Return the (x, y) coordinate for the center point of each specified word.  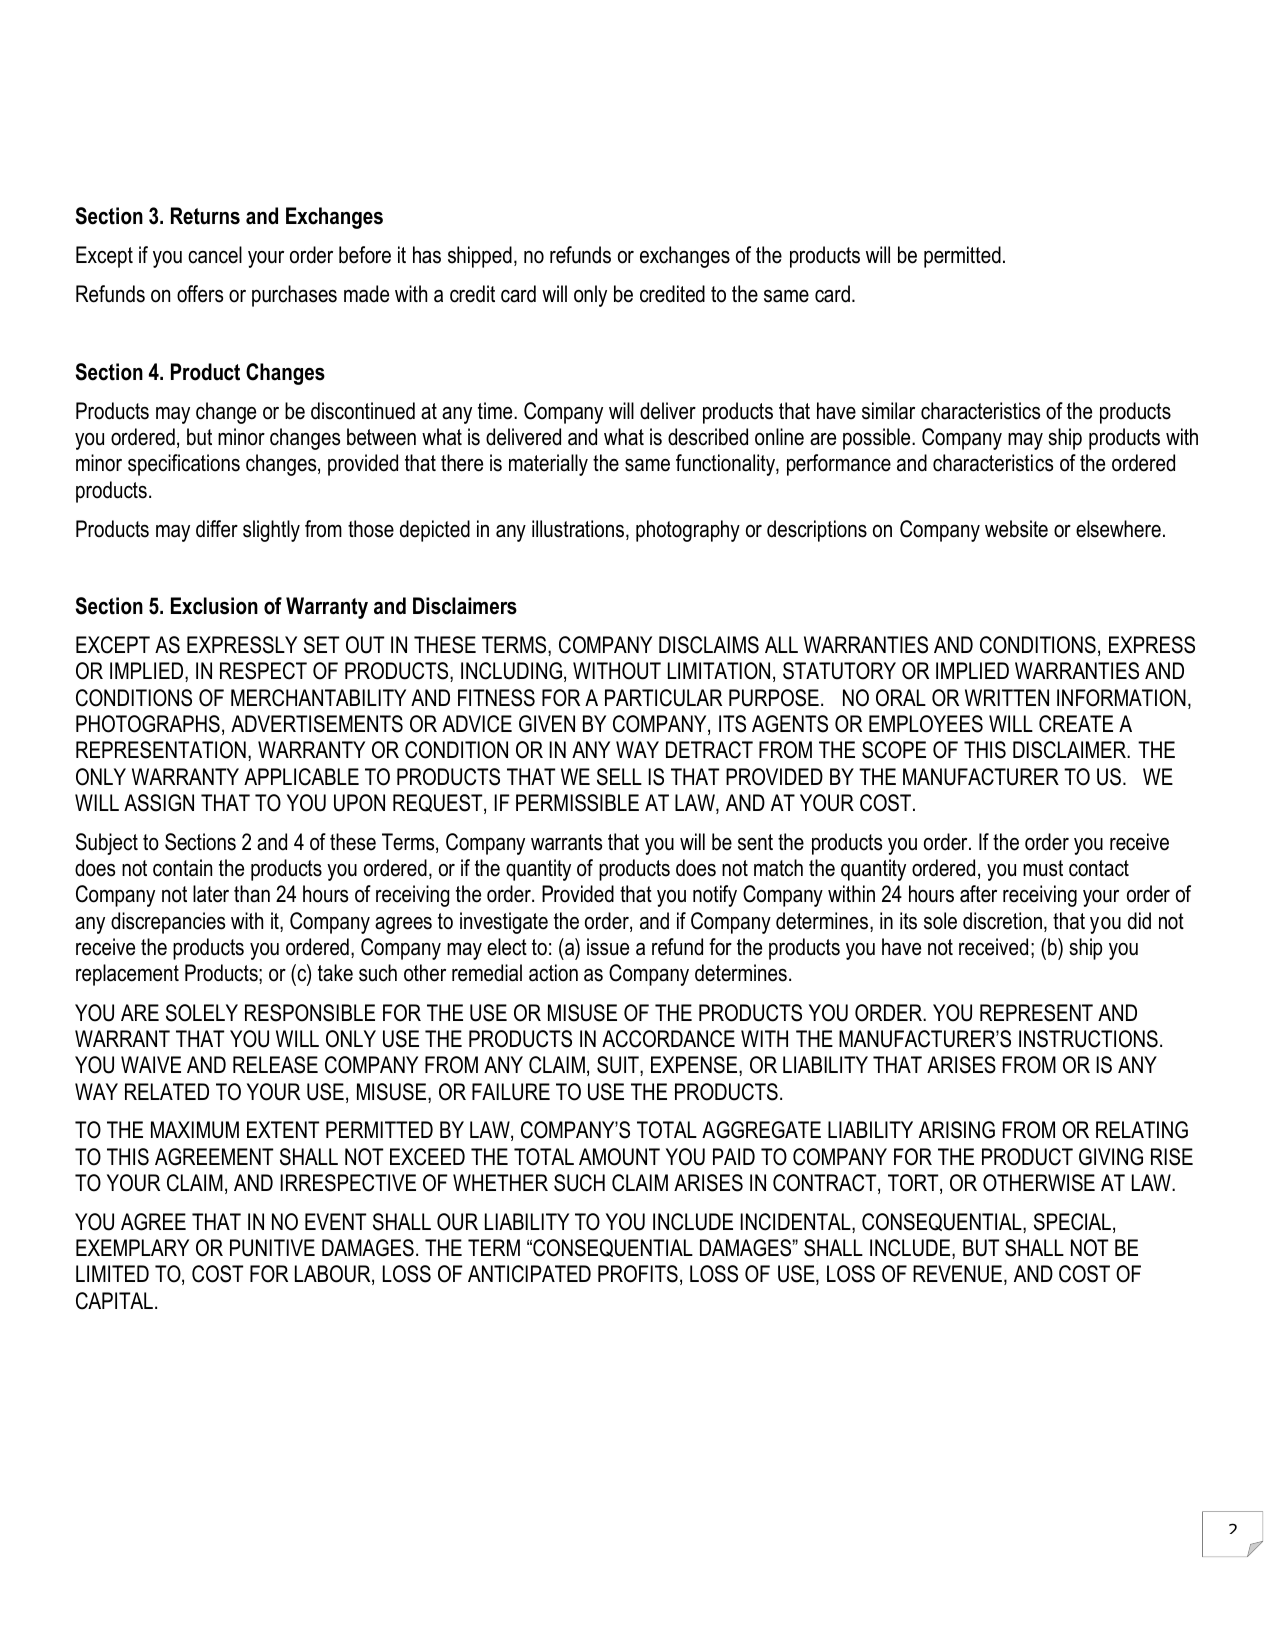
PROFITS (638, 1274)
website (1016, 529)
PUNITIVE (272, 1248)
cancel (215, 255)
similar (888, 411)
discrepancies (168, 923)
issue (608, 947)
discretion (1004, 922)
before (365, 255)
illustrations (579, 530)
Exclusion (214, 606)
